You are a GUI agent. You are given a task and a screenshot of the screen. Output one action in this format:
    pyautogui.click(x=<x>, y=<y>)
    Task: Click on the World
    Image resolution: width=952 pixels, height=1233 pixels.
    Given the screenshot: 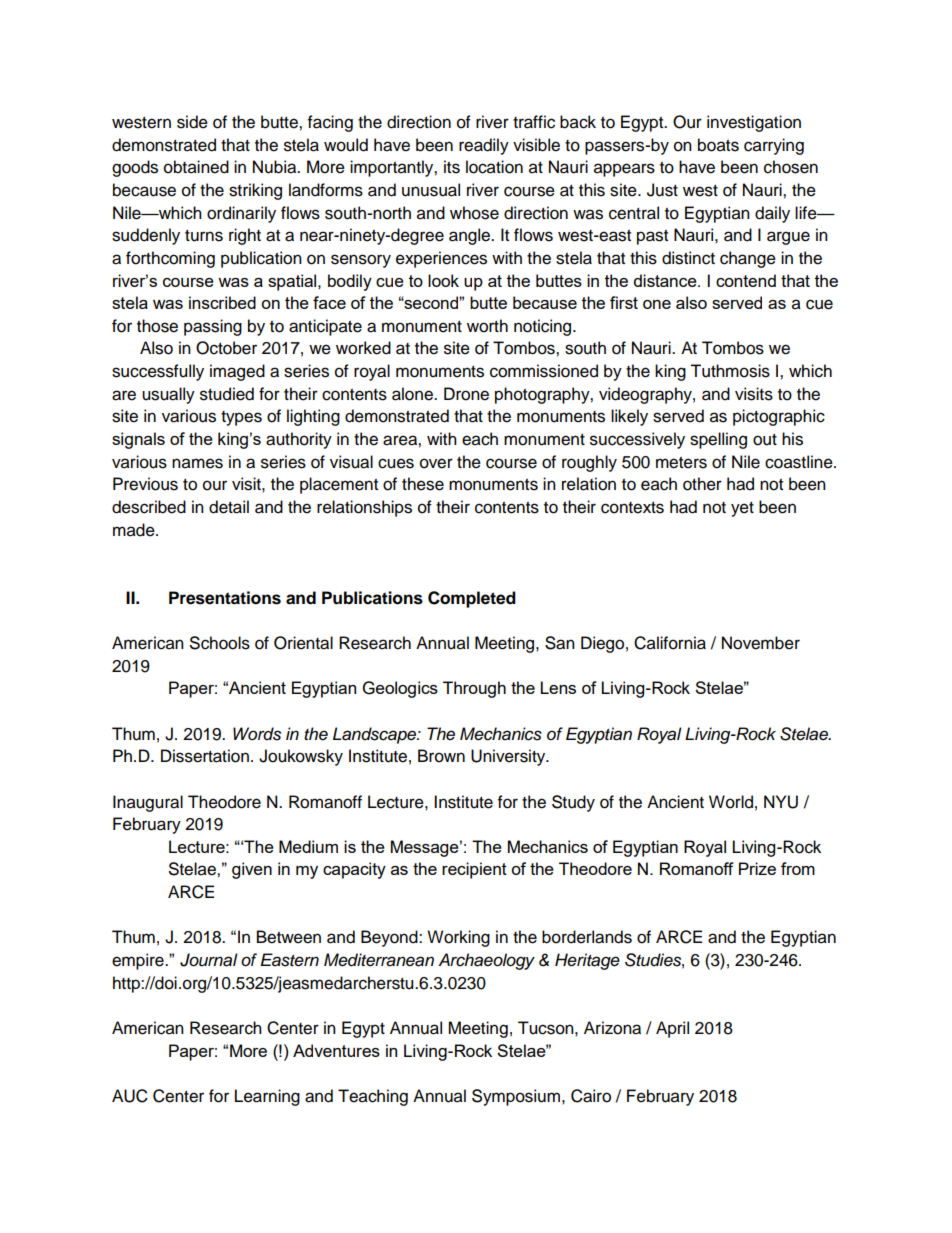 What is the action you would take?
    pyautogui.click(x=731, y=802)
